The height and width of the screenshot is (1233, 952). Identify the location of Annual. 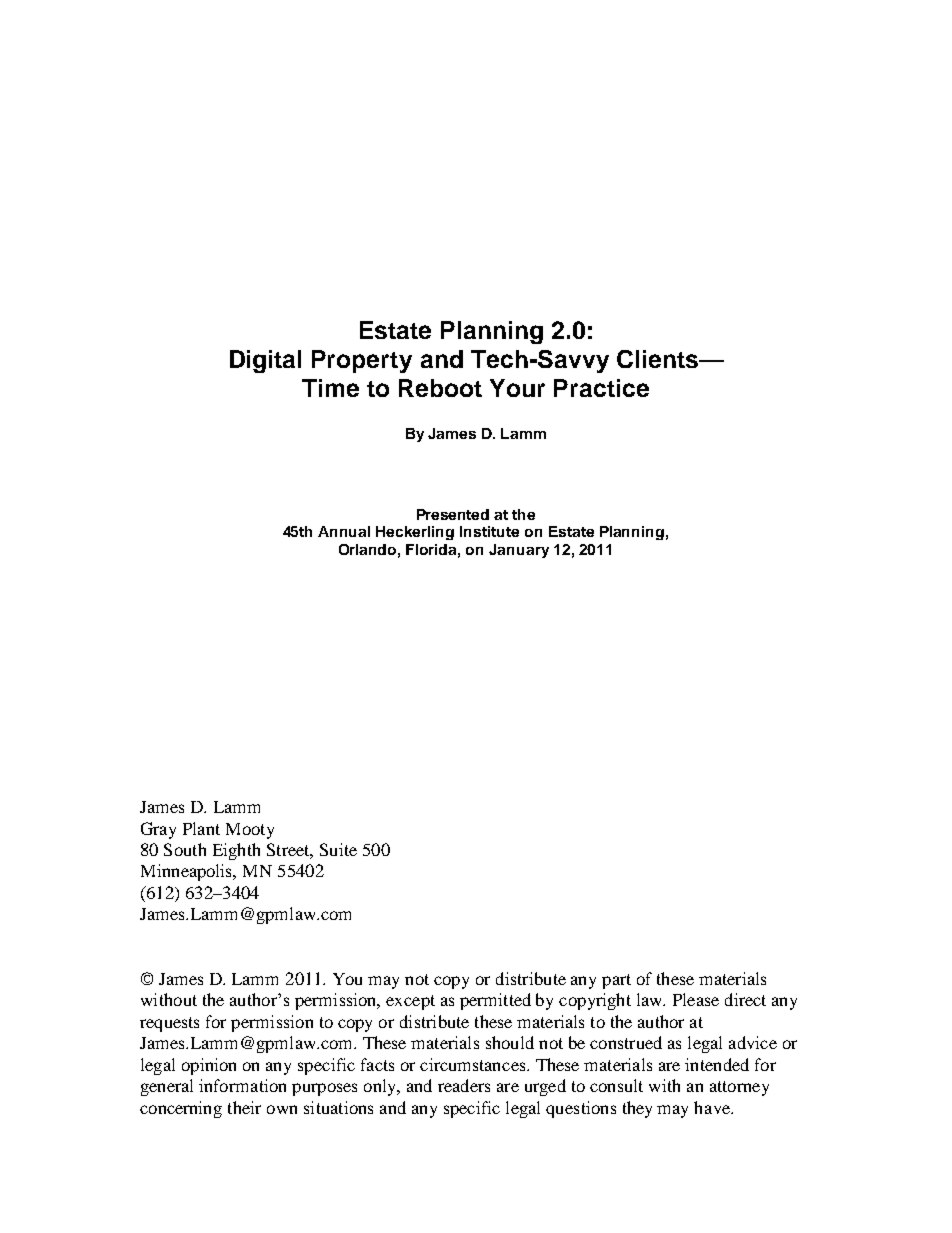
(344, 531).
